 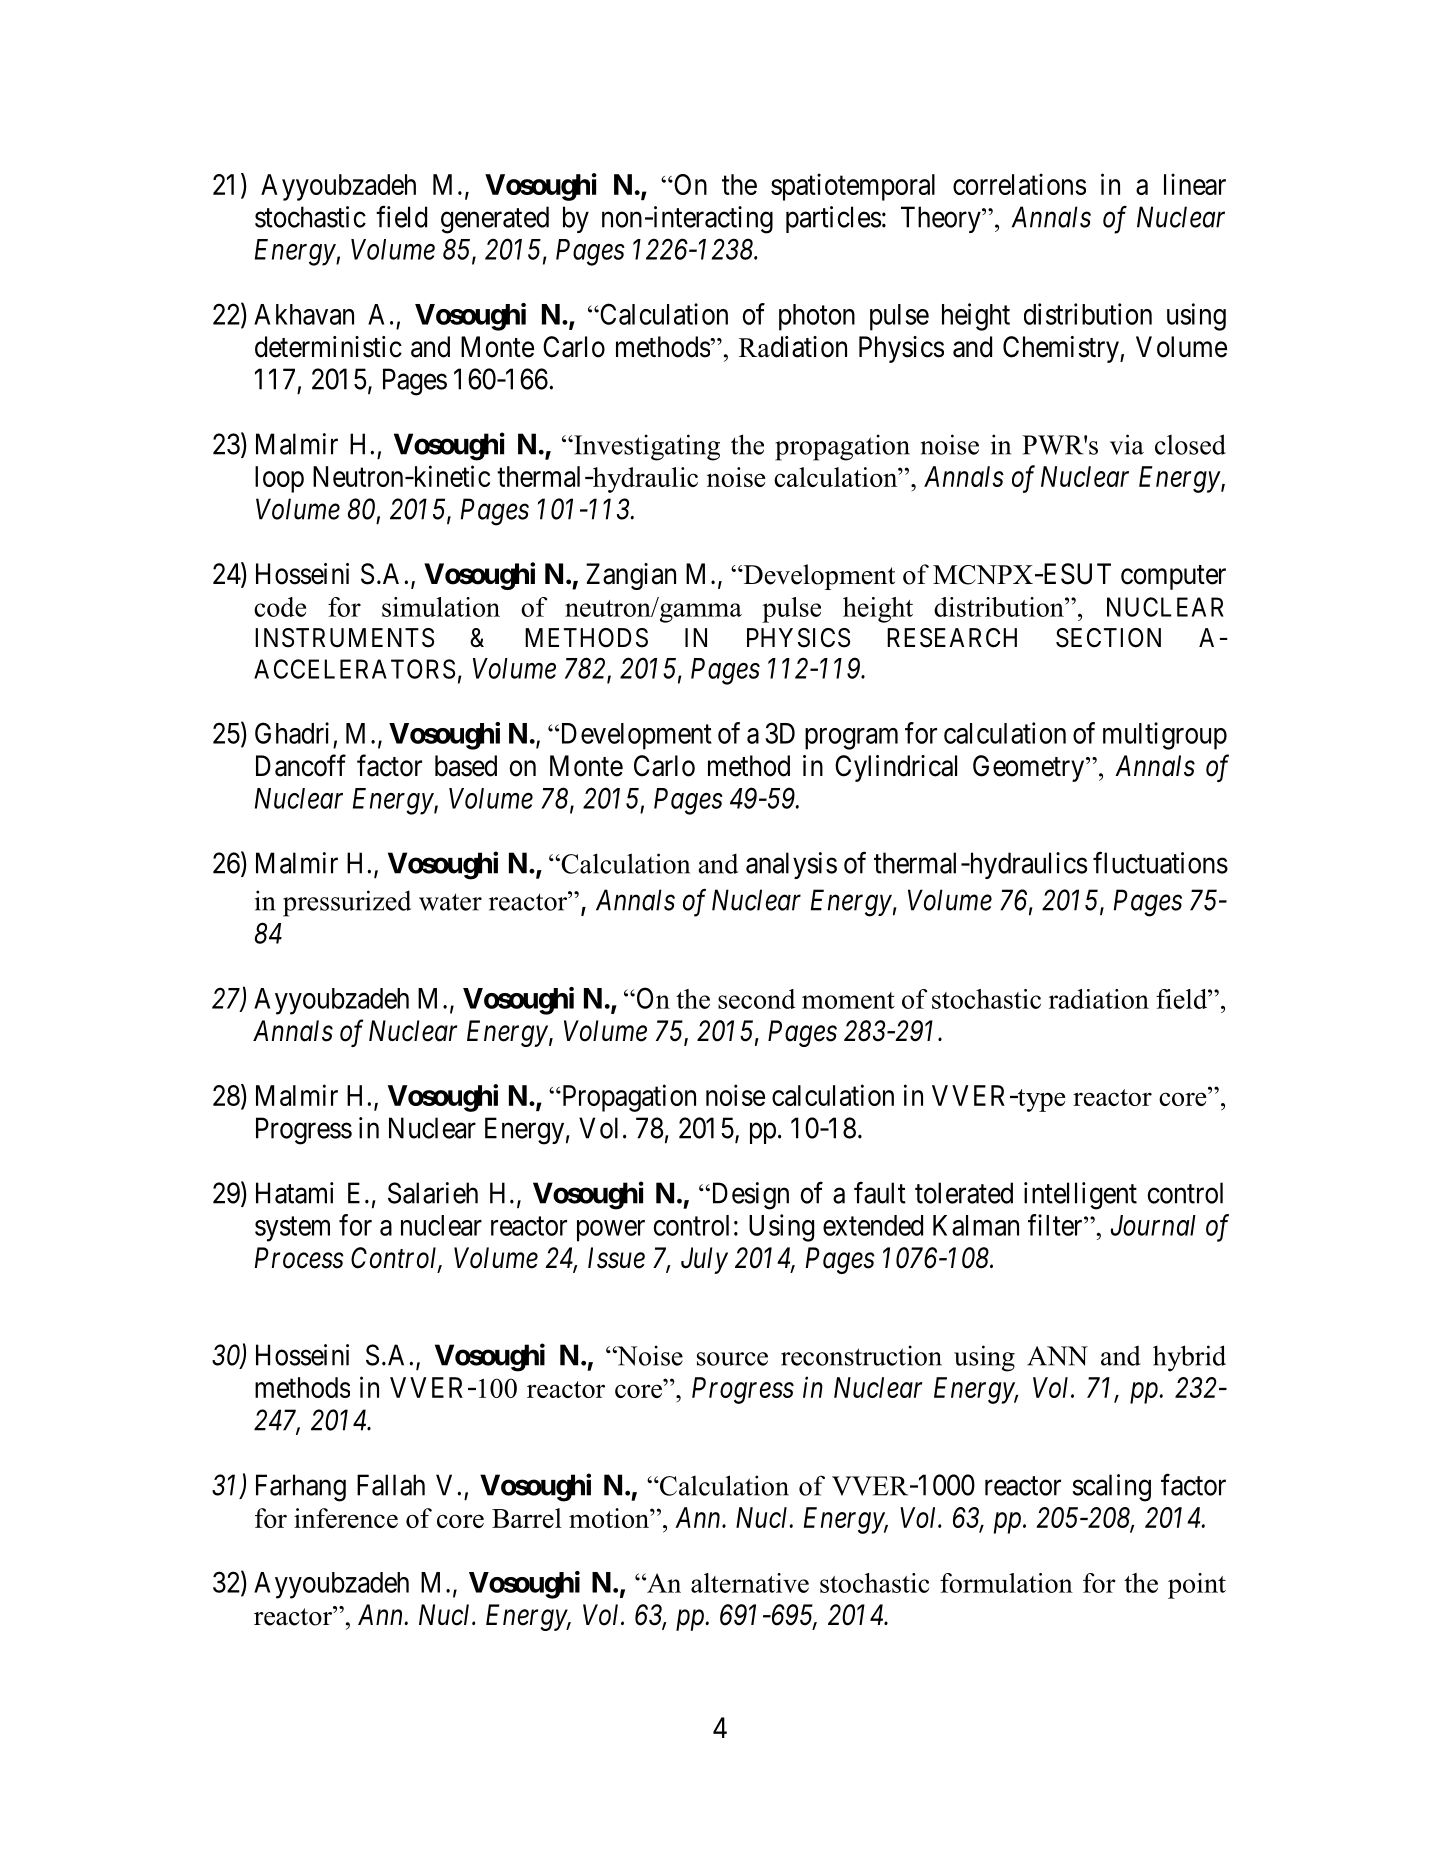 What do you see at coordinates (833, 219) in the image?
I see `particles` at bounding box center [833, 219].
